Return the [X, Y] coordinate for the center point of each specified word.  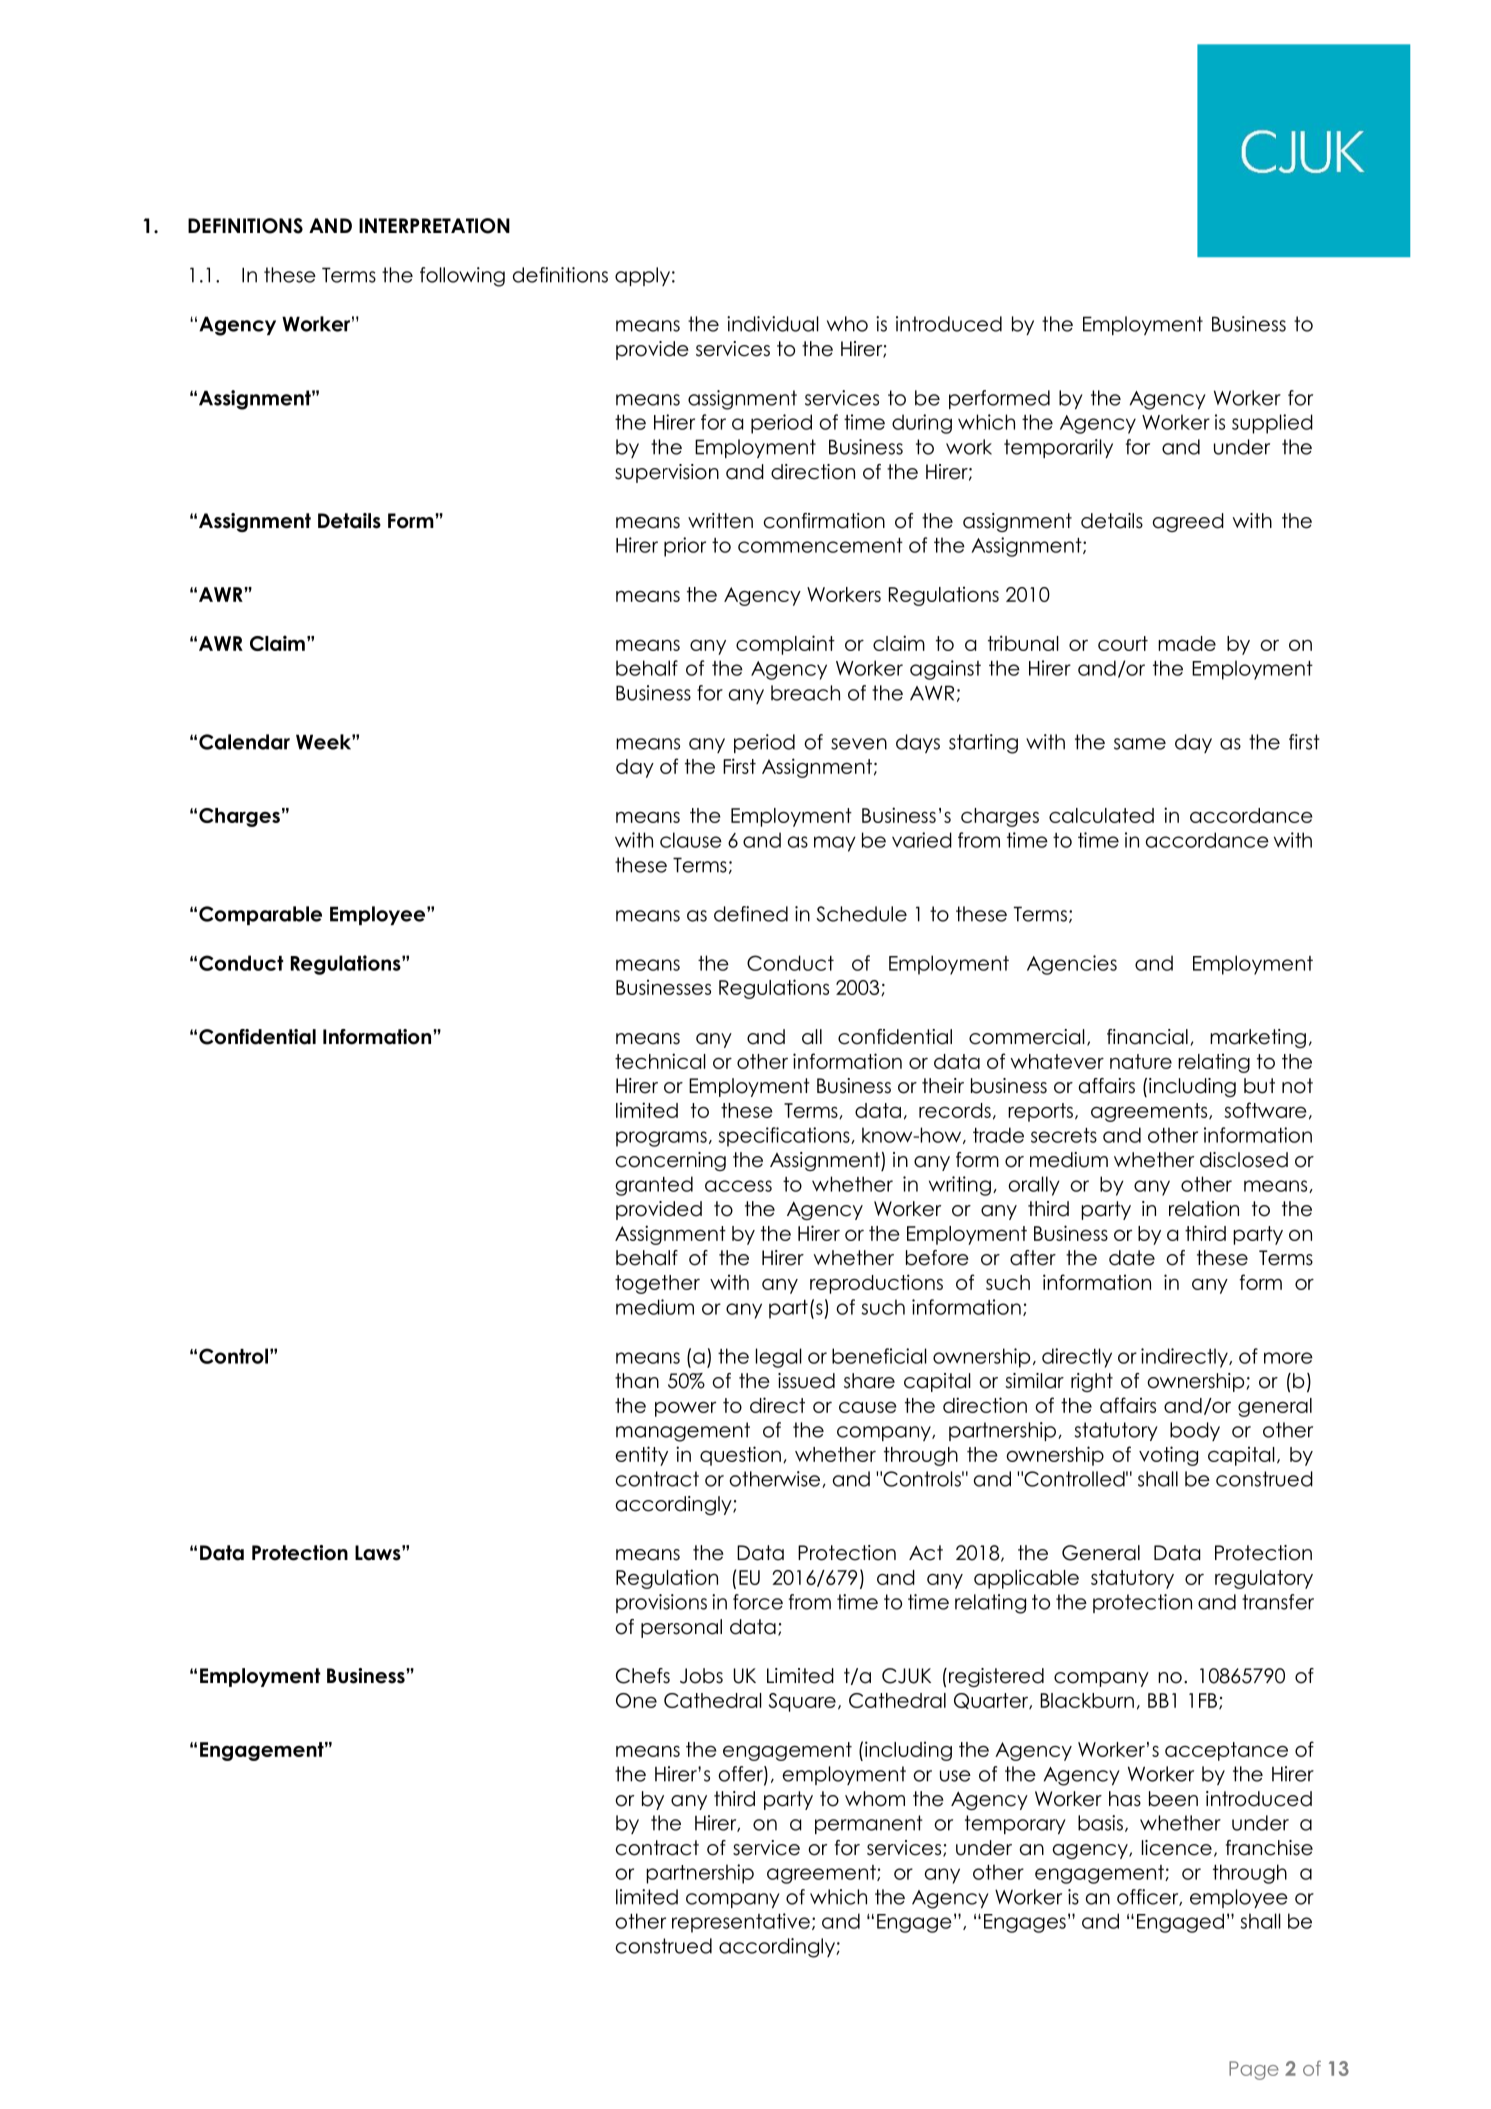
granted [654, 1186]
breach [805, 693]
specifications [785, 1137]
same [1140, 744]
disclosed [1244, 1160]
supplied [1272, 424]
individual [773, 324]
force [758, 1602]
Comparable [260, 915]
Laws [379, 1553]
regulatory [1264, 1579]
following [462, 277]
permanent [869, 1824]
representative [741, 1923]
